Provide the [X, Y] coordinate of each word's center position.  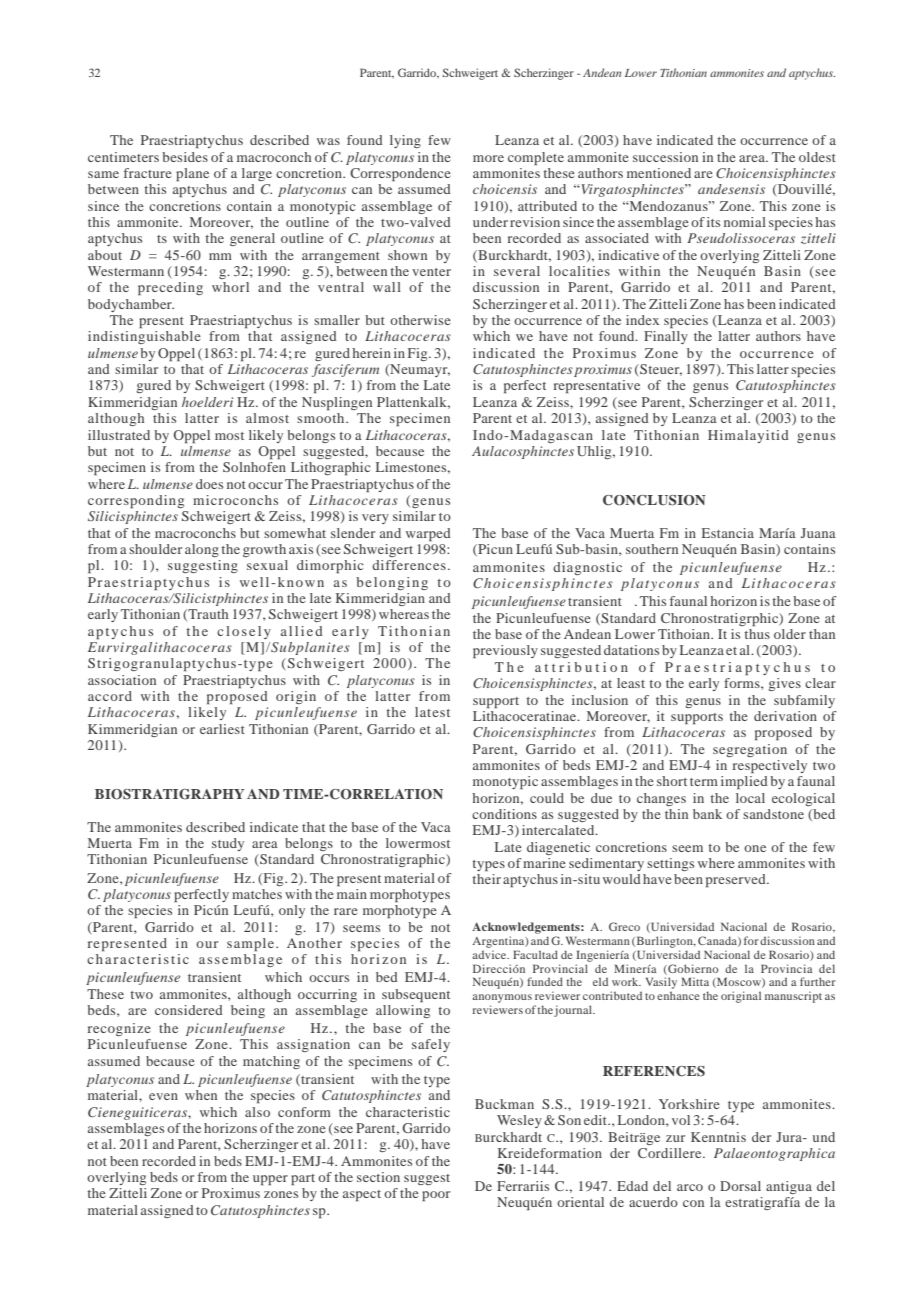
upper [270, 1180]
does [209, 484]
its [713, 222]
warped [428, 534]
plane [192, 174]
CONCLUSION [654, 500]
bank [707, 814]
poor [436, 1196]
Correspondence [400, 174]
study [228, 844]
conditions [504, 814]
